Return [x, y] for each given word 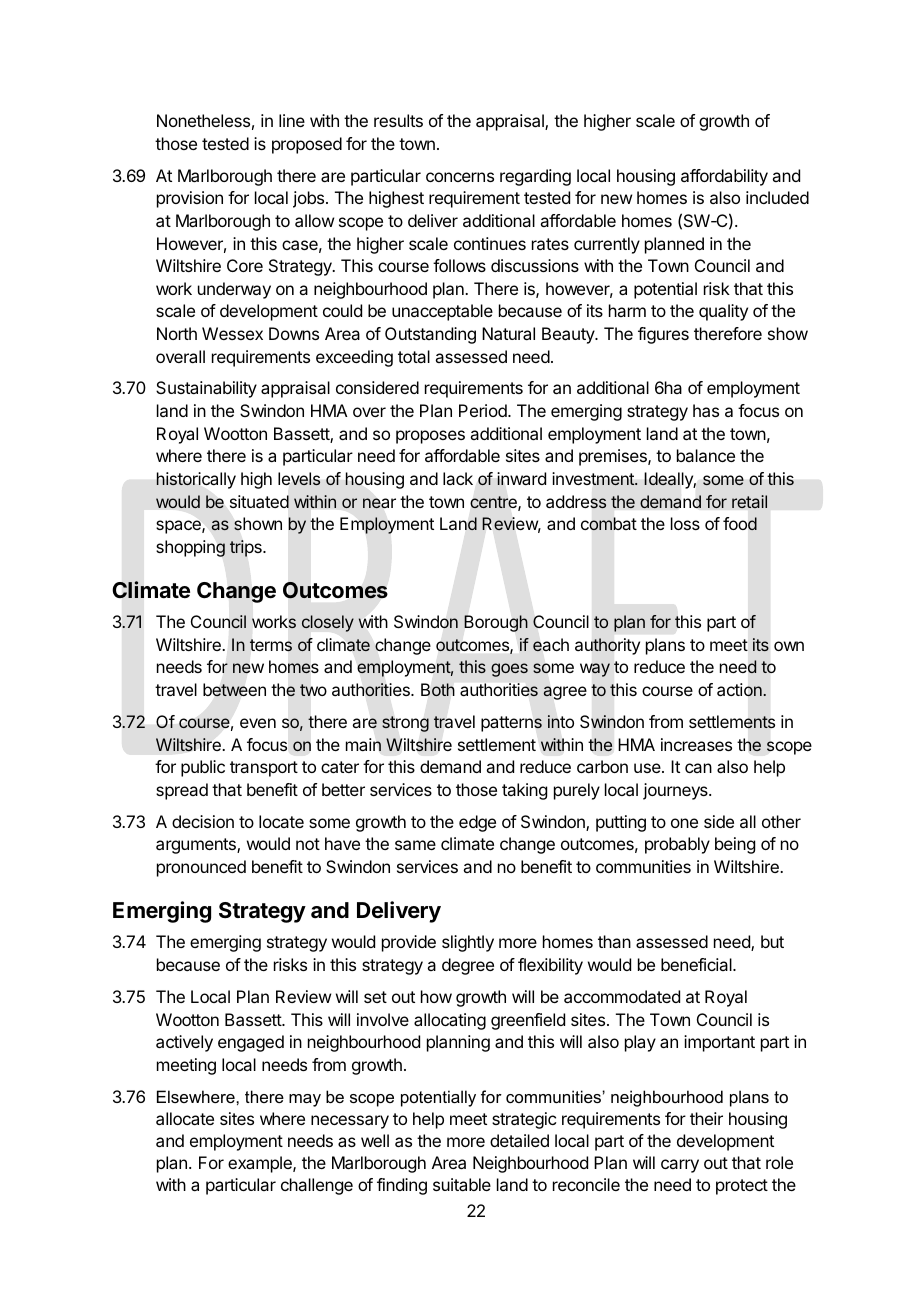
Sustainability [206, 389]
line [292, 120]
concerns [460, 177]
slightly [468, 943]
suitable [462, 1184]
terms [271, 645]
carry [680, 1166]
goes [509, 670]
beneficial [697, 964]
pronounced [201, 868]
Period [484, 410]
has [706, 410]
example [261, 1164]
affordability [724, 177]
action [740, 690]
